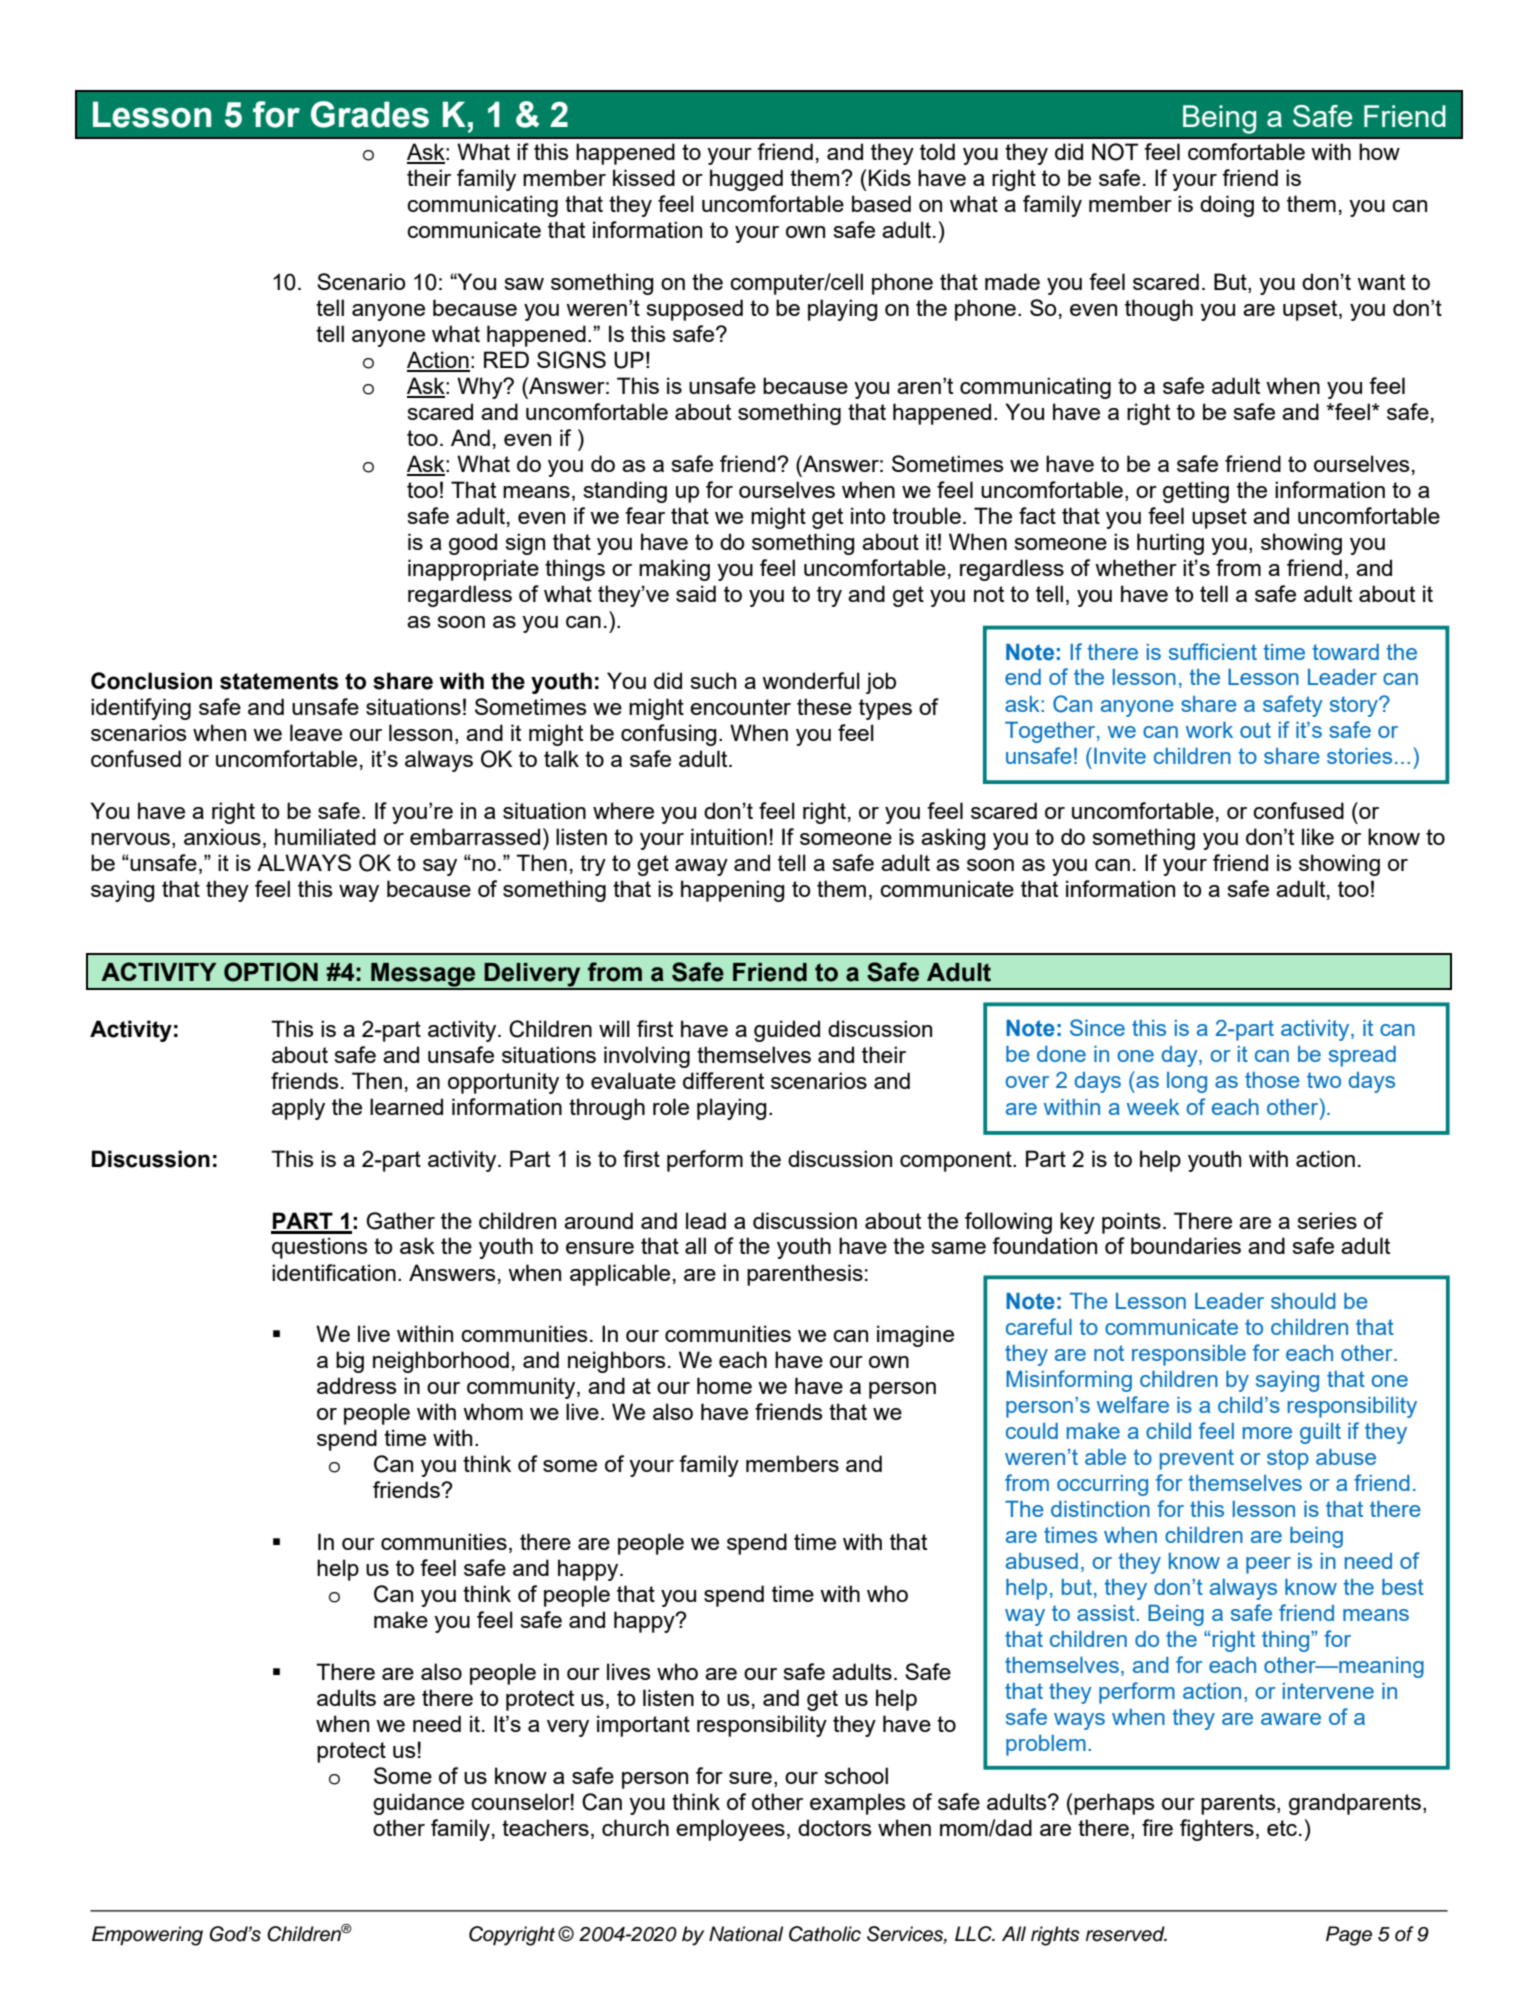 The width and height of the screenshot is (1538, 1990). I want to click on doing, so click(1227, 206).
